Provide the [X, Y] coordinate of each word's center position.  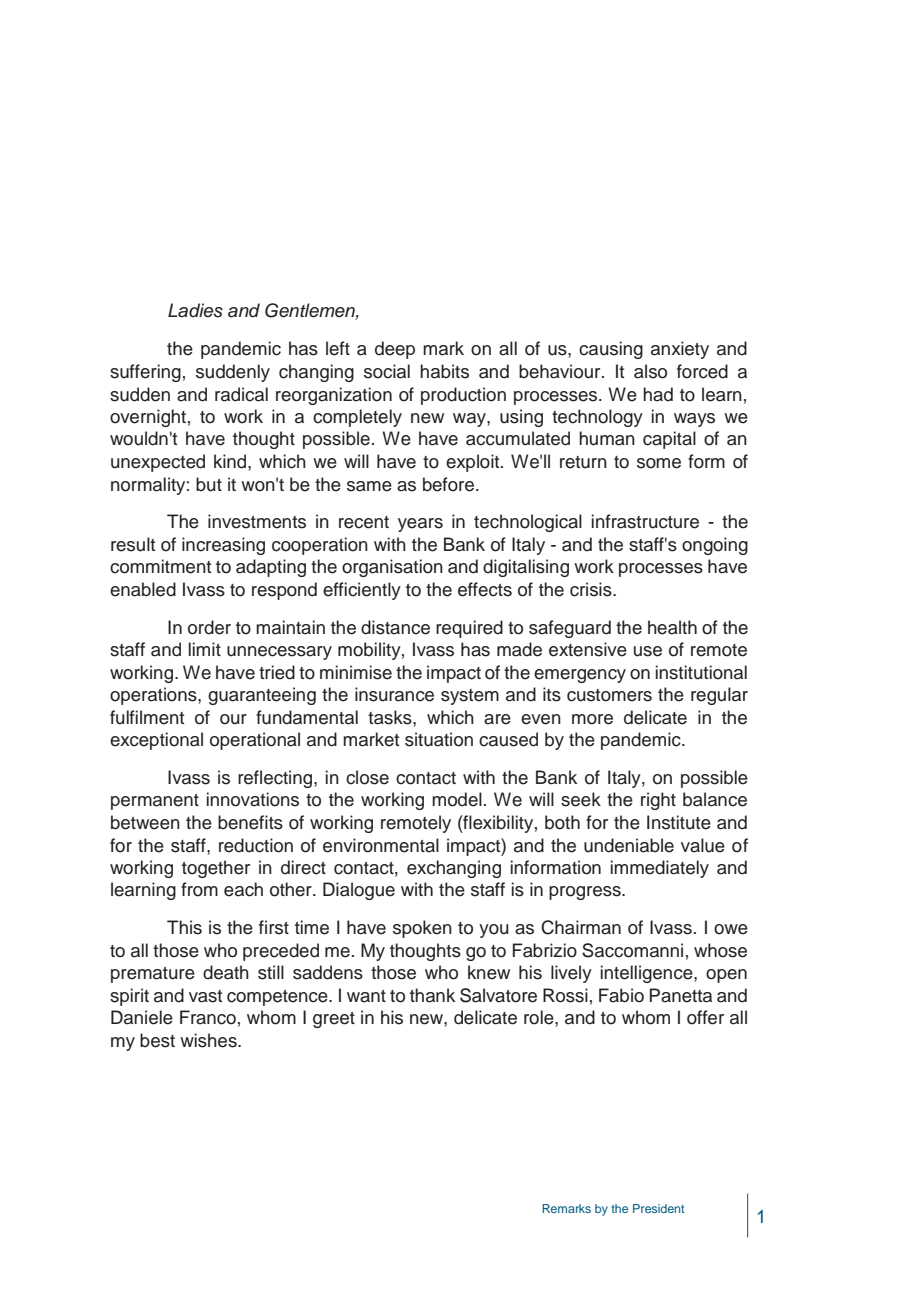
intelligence [648, 974]
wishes [209, 1040]
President [658, 1208]
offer [705, 1017]
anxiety [680, 350]
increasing [223, 546]
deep [395, 350]
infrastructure [645, 521]
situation [439, 739]
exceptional [156, 741]
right [658, 801]
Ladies [195, 310]
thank [432, 995]
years [420, 525]
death [226, 972]
